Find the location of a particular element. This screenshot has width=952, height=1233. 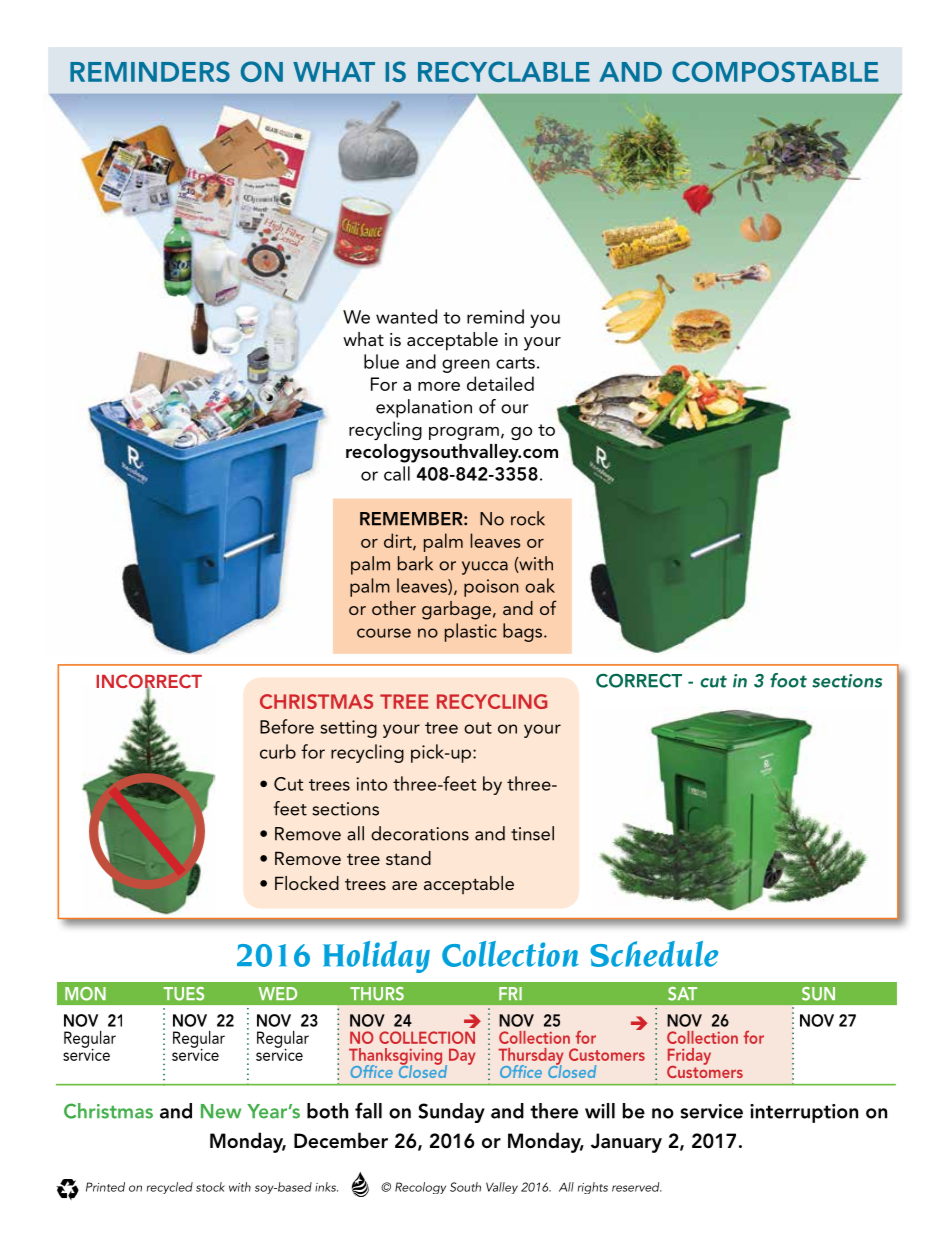

COMPOSTABLE is located at coordinates (775, 71).
